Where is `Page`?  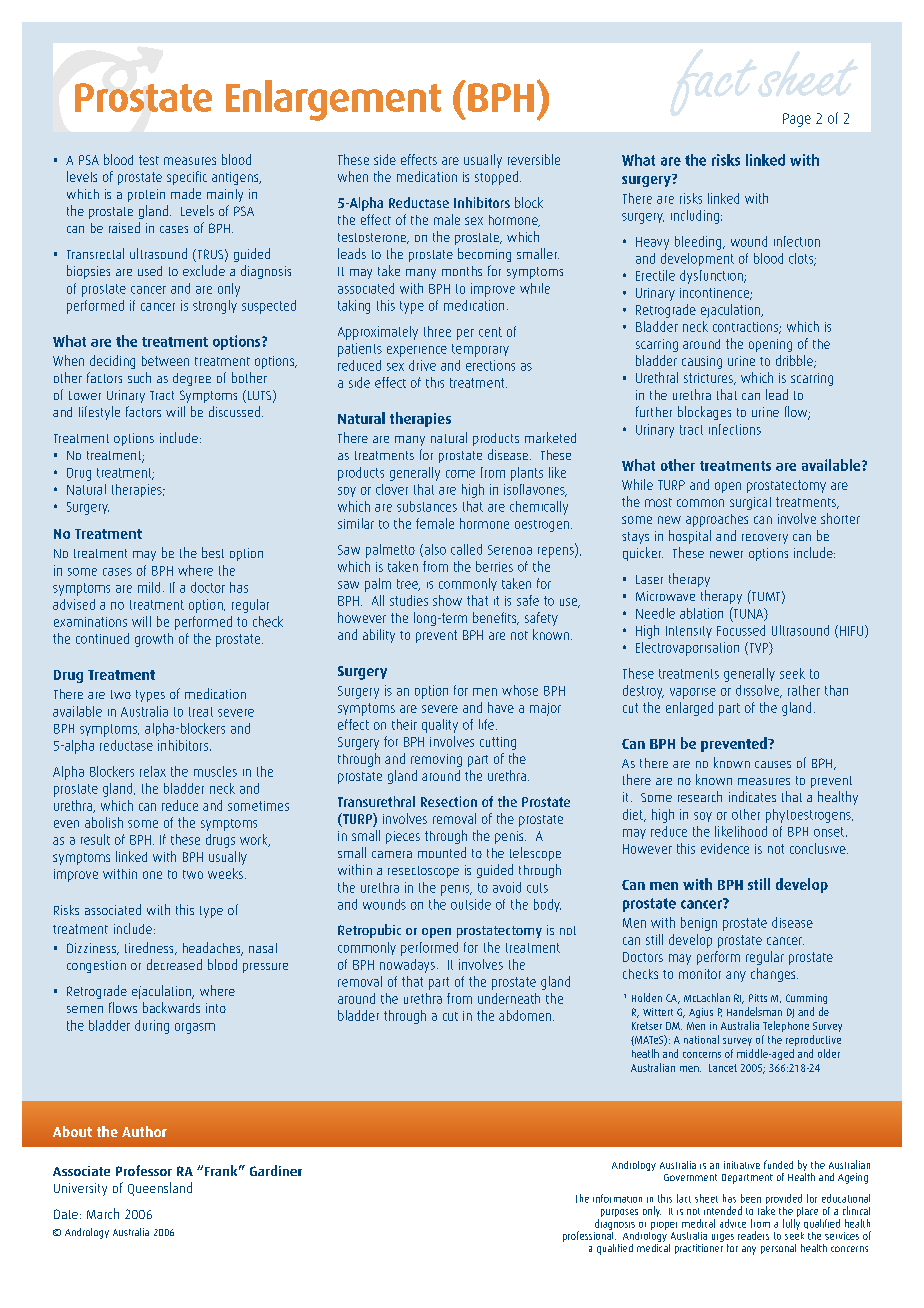 Page is located at coordinates (797, 120).
